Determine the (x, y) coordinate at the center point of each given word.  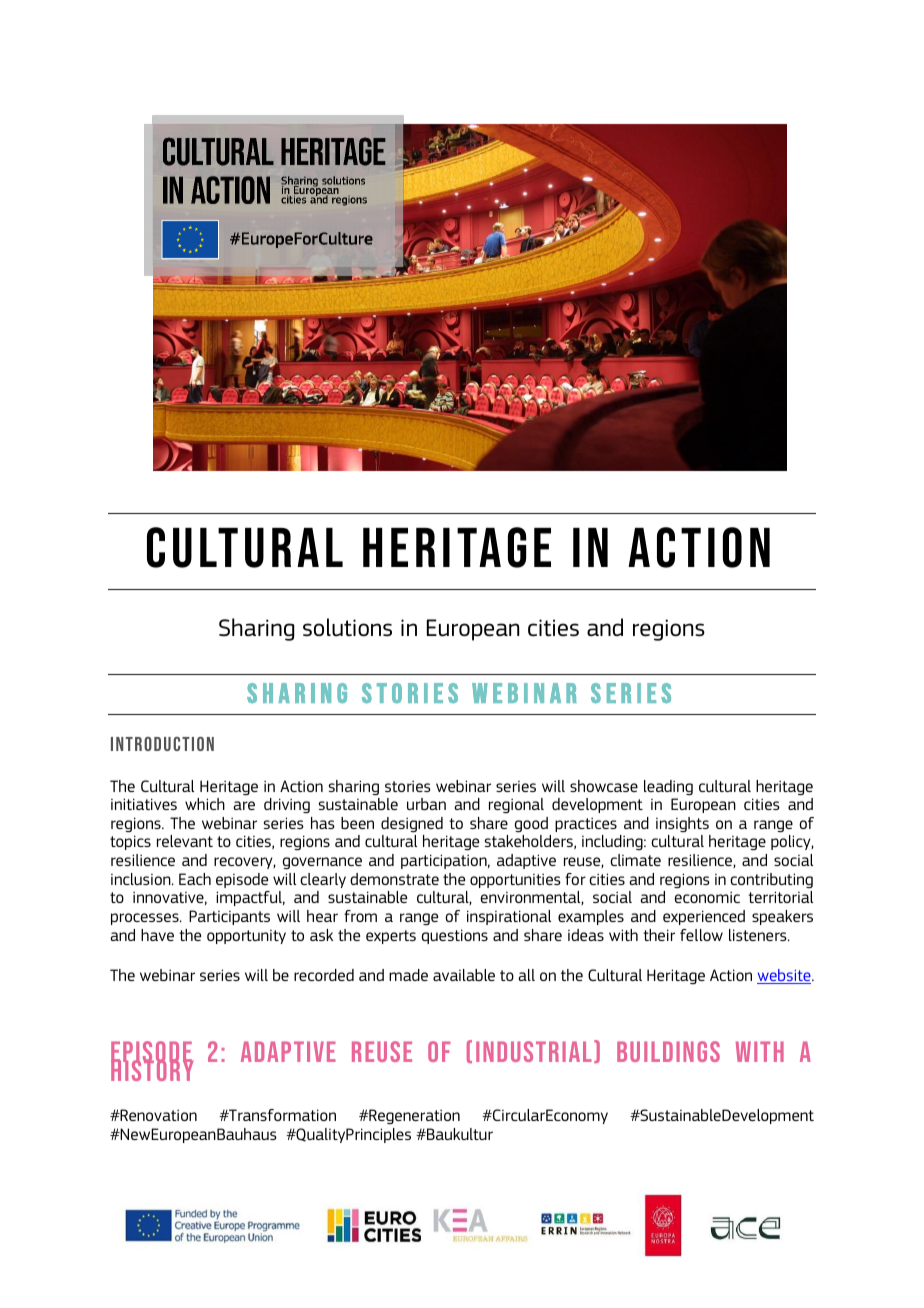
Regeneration (413, 1116)
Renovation (157, 1115)
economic (707, 897)
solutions (347, 627)
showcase (604, 786)
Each (195, 879)
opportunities (515, 880)
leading (668, 787)
